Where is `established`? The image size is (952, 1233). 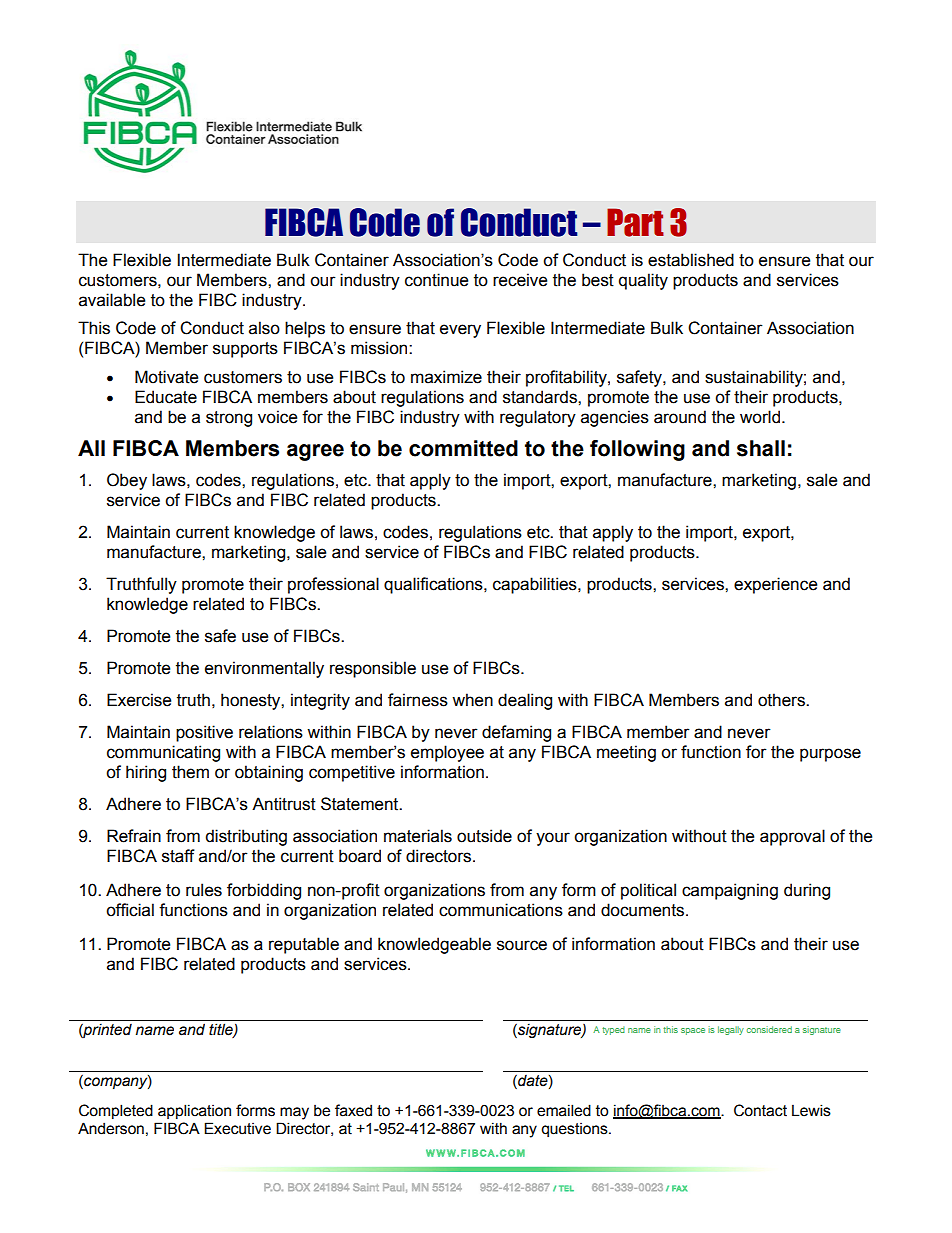
established is located at coordinates (691, 260).
